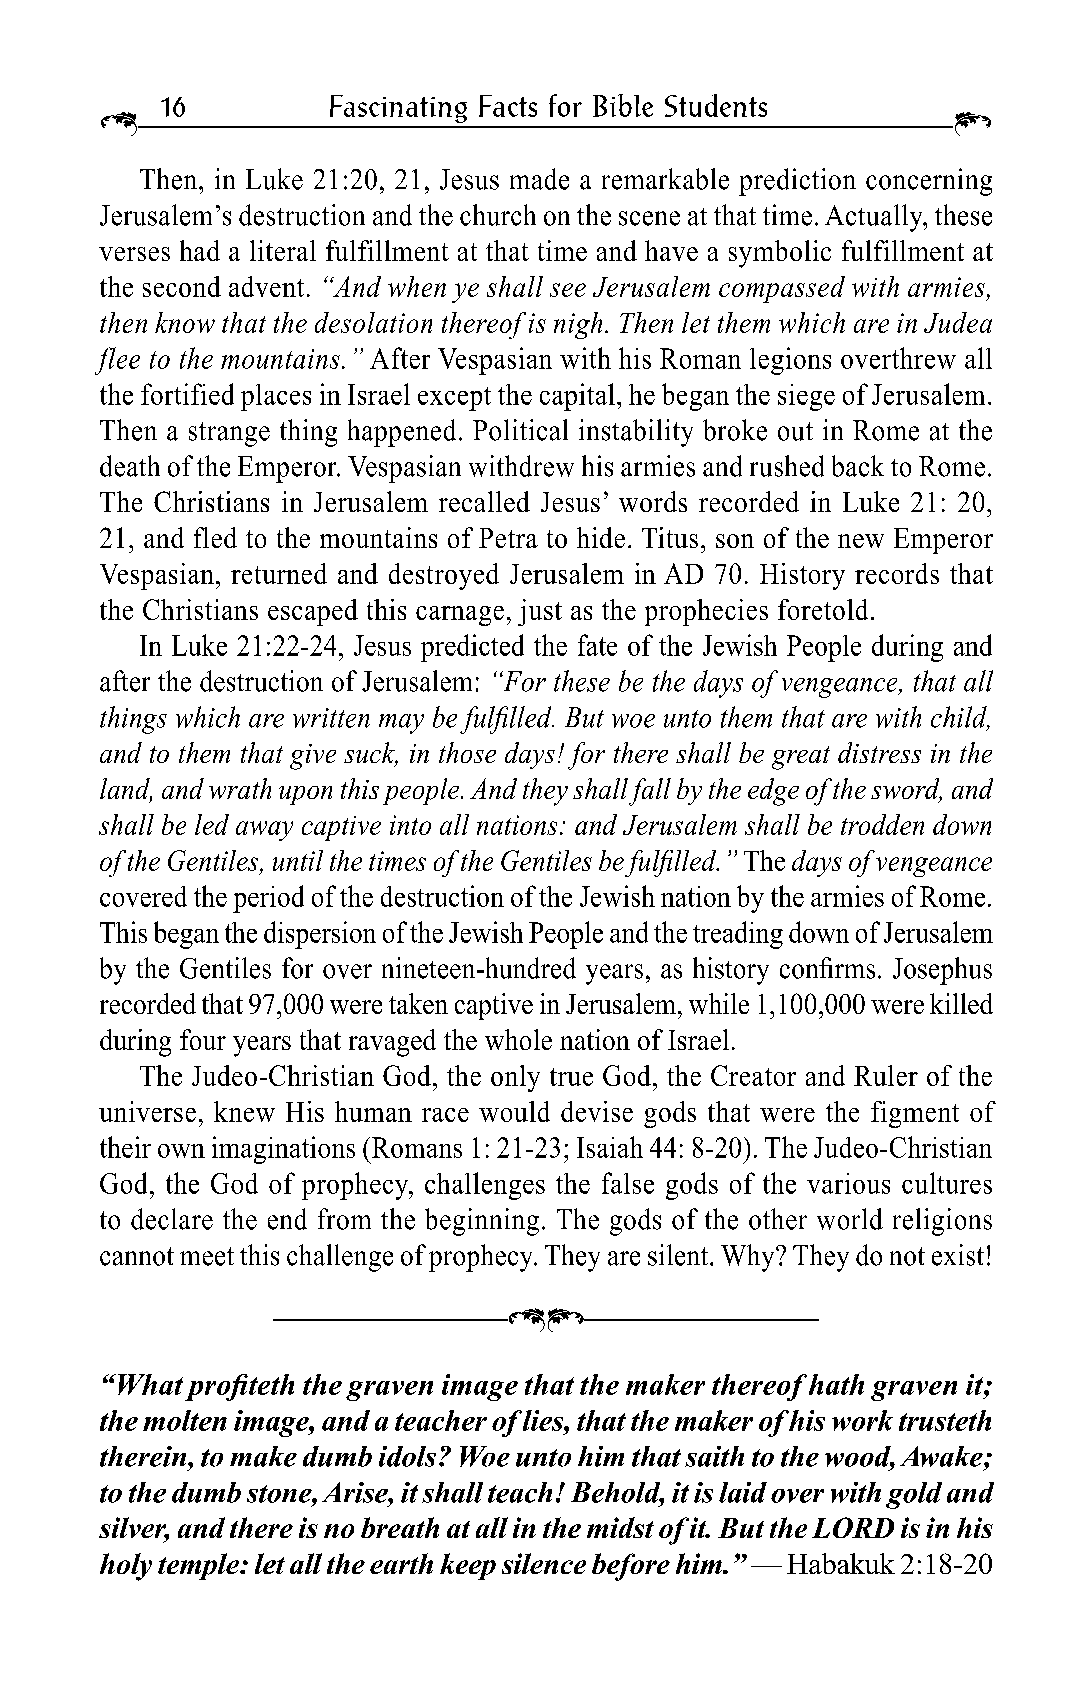 This screenshot has width=1092, height=1688. I want to click on LORD, so click(853, 1527).
